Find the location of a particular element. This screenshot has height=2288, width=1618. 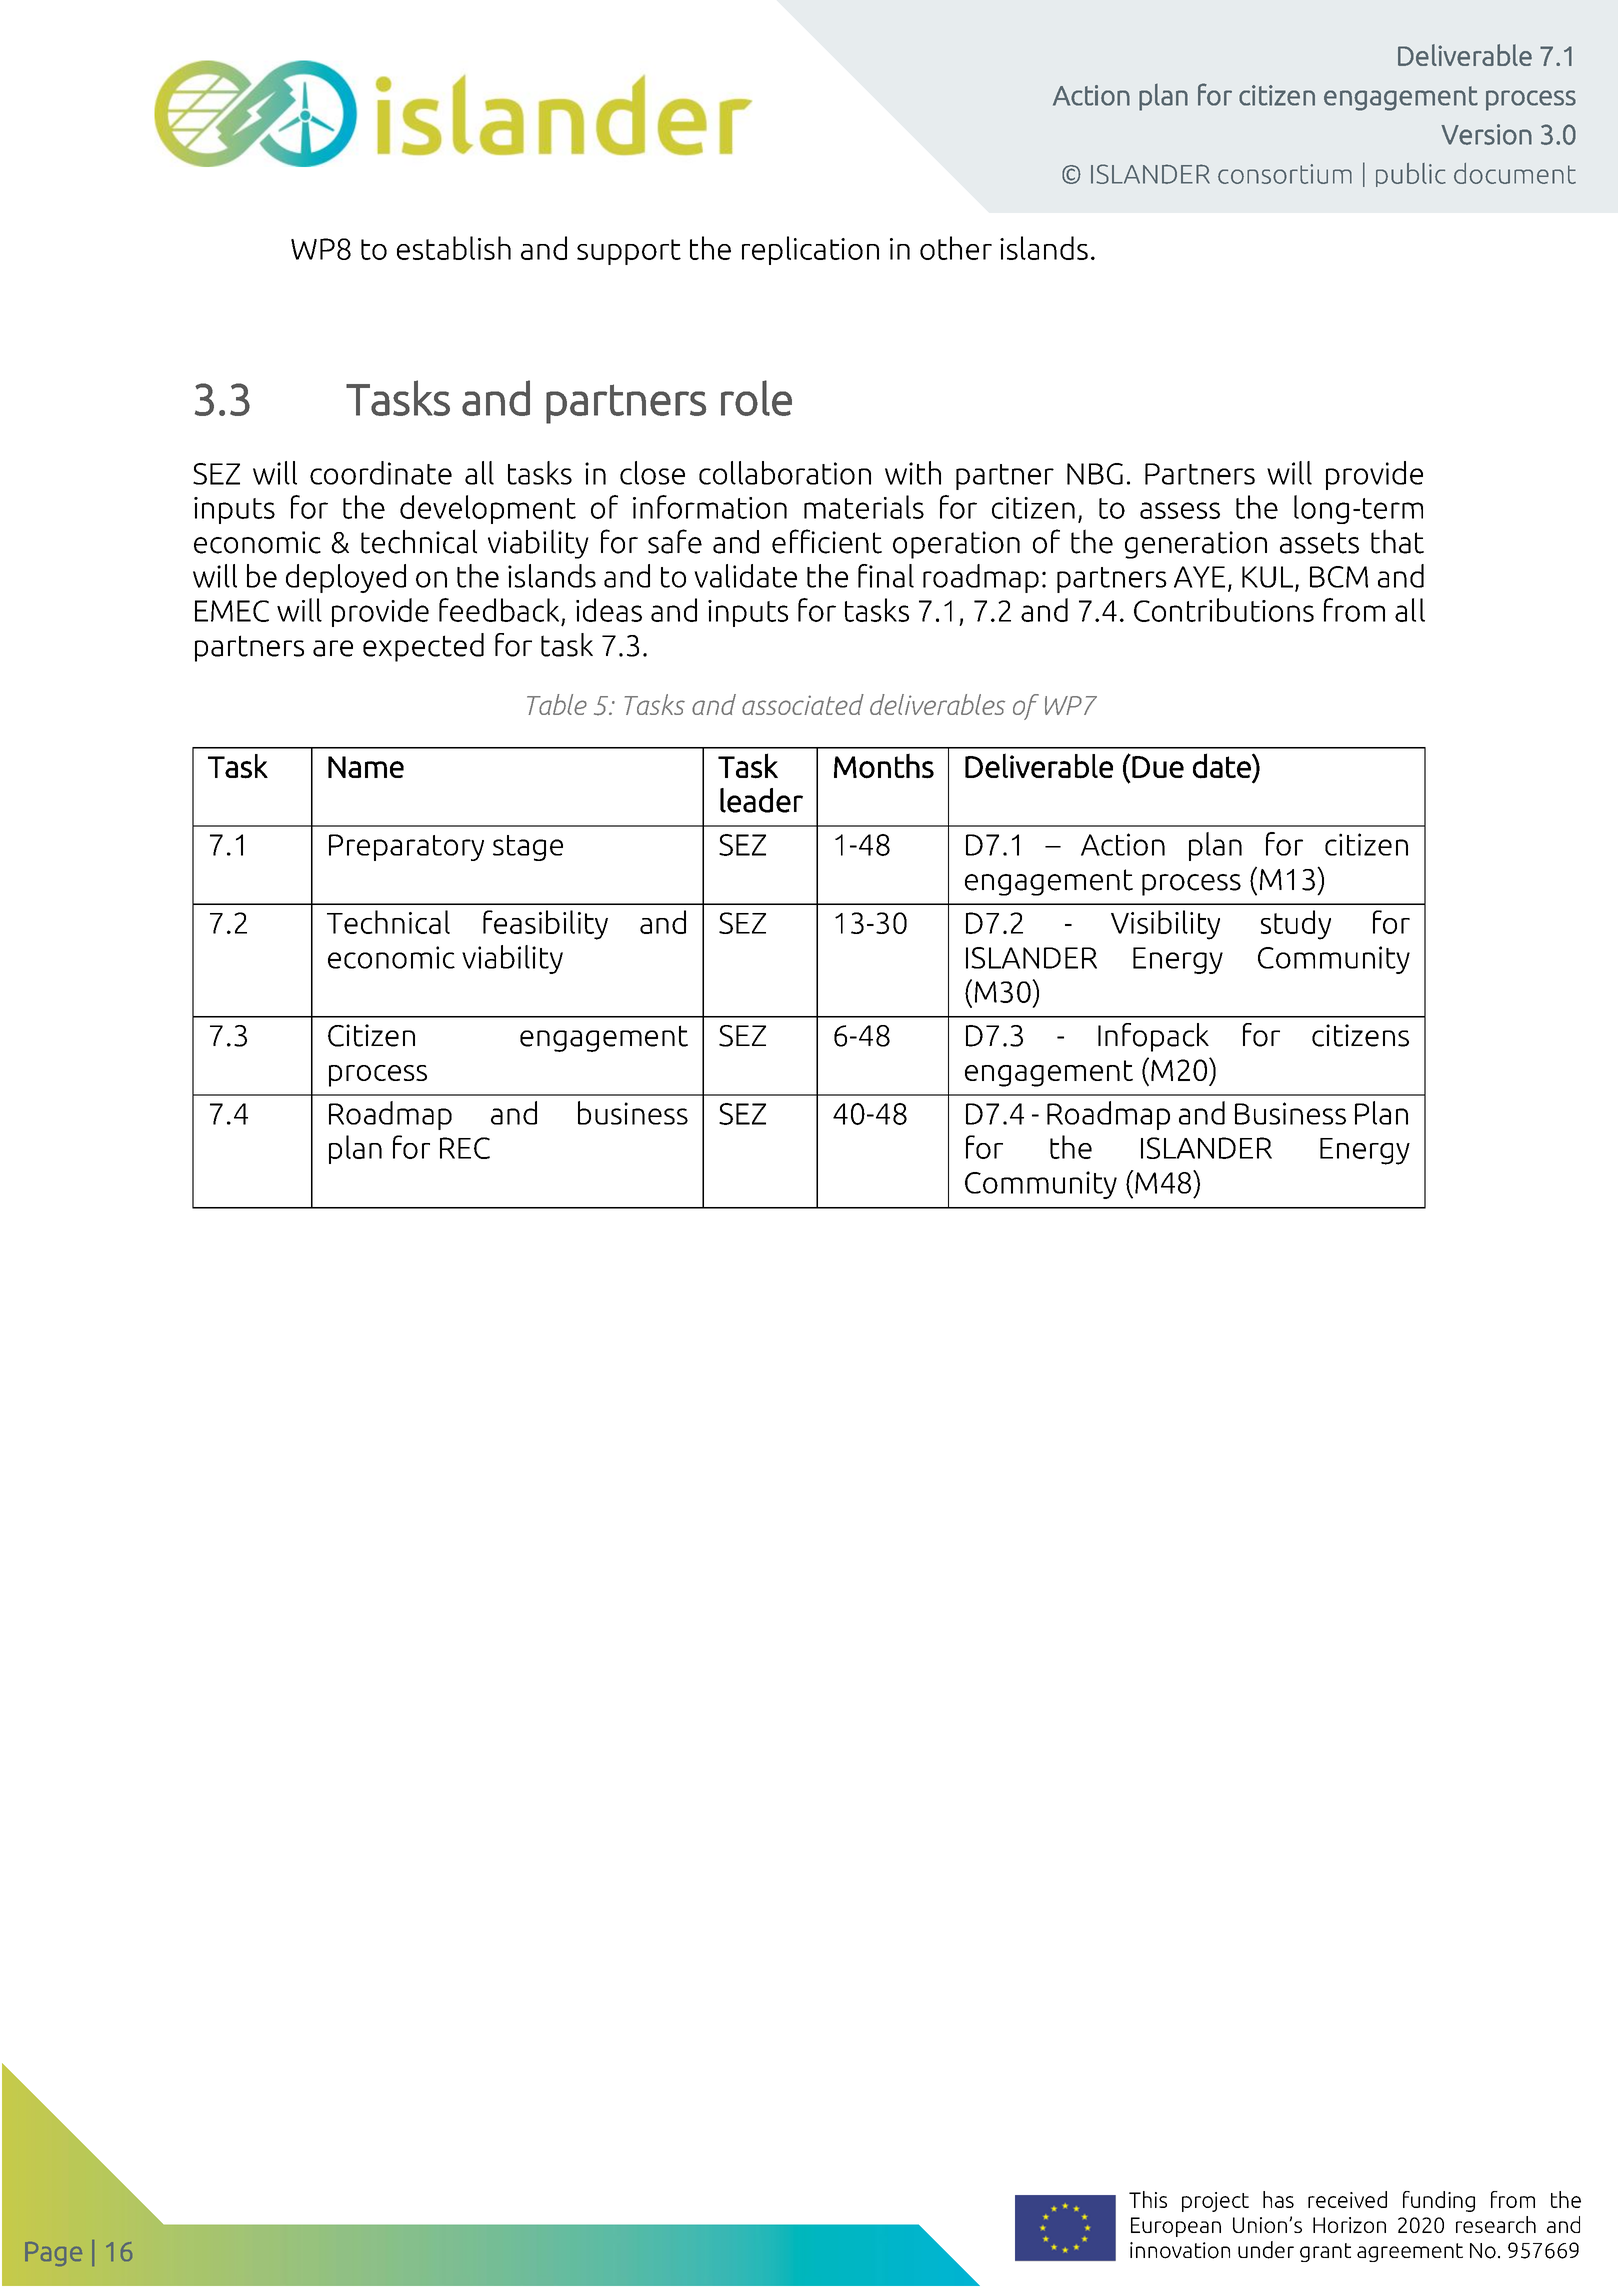

feasibility is located at coordinates (545, 925).
